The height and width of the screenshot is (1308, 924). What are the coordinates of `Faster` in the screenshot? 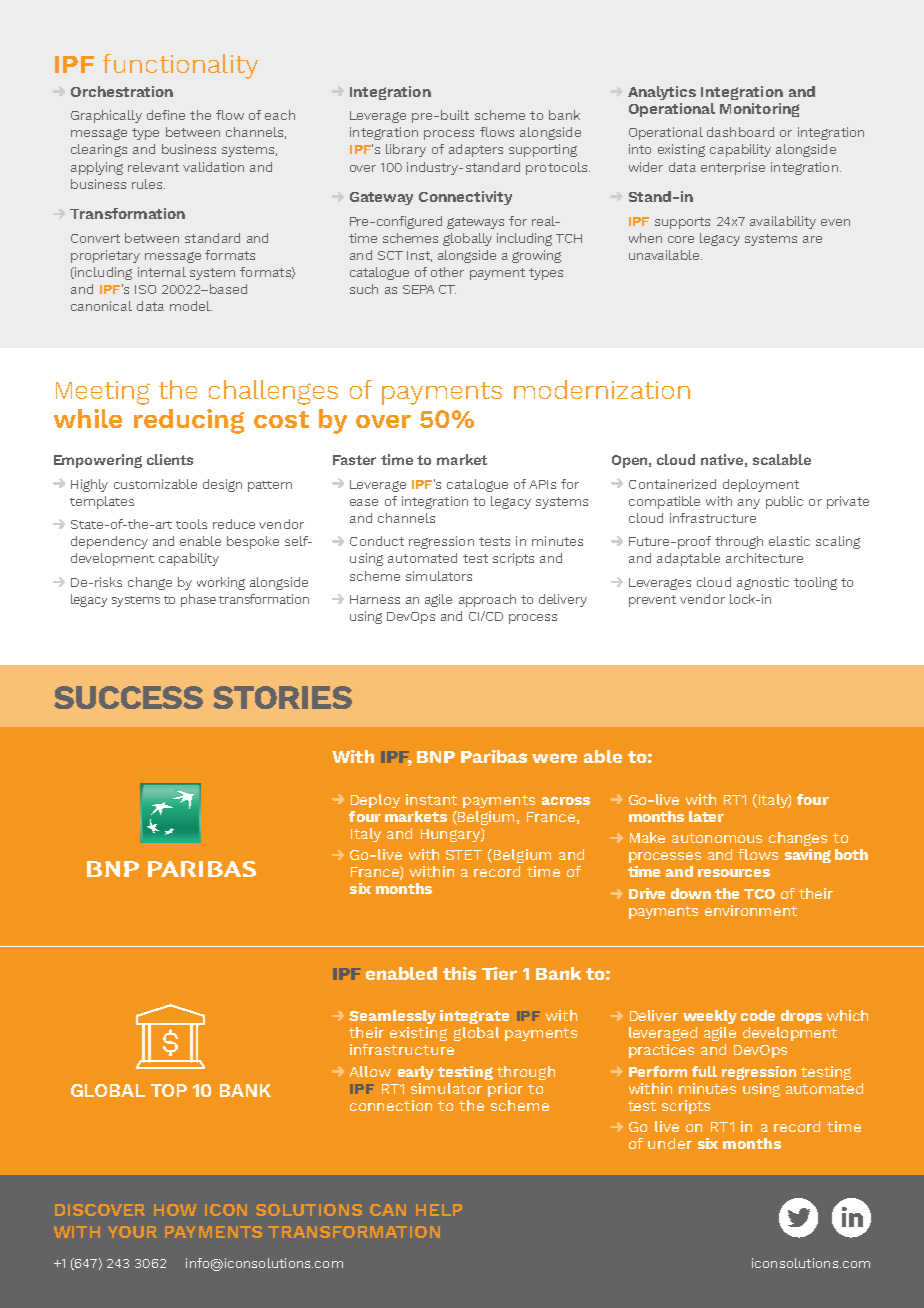 It's located at (354, 460).
